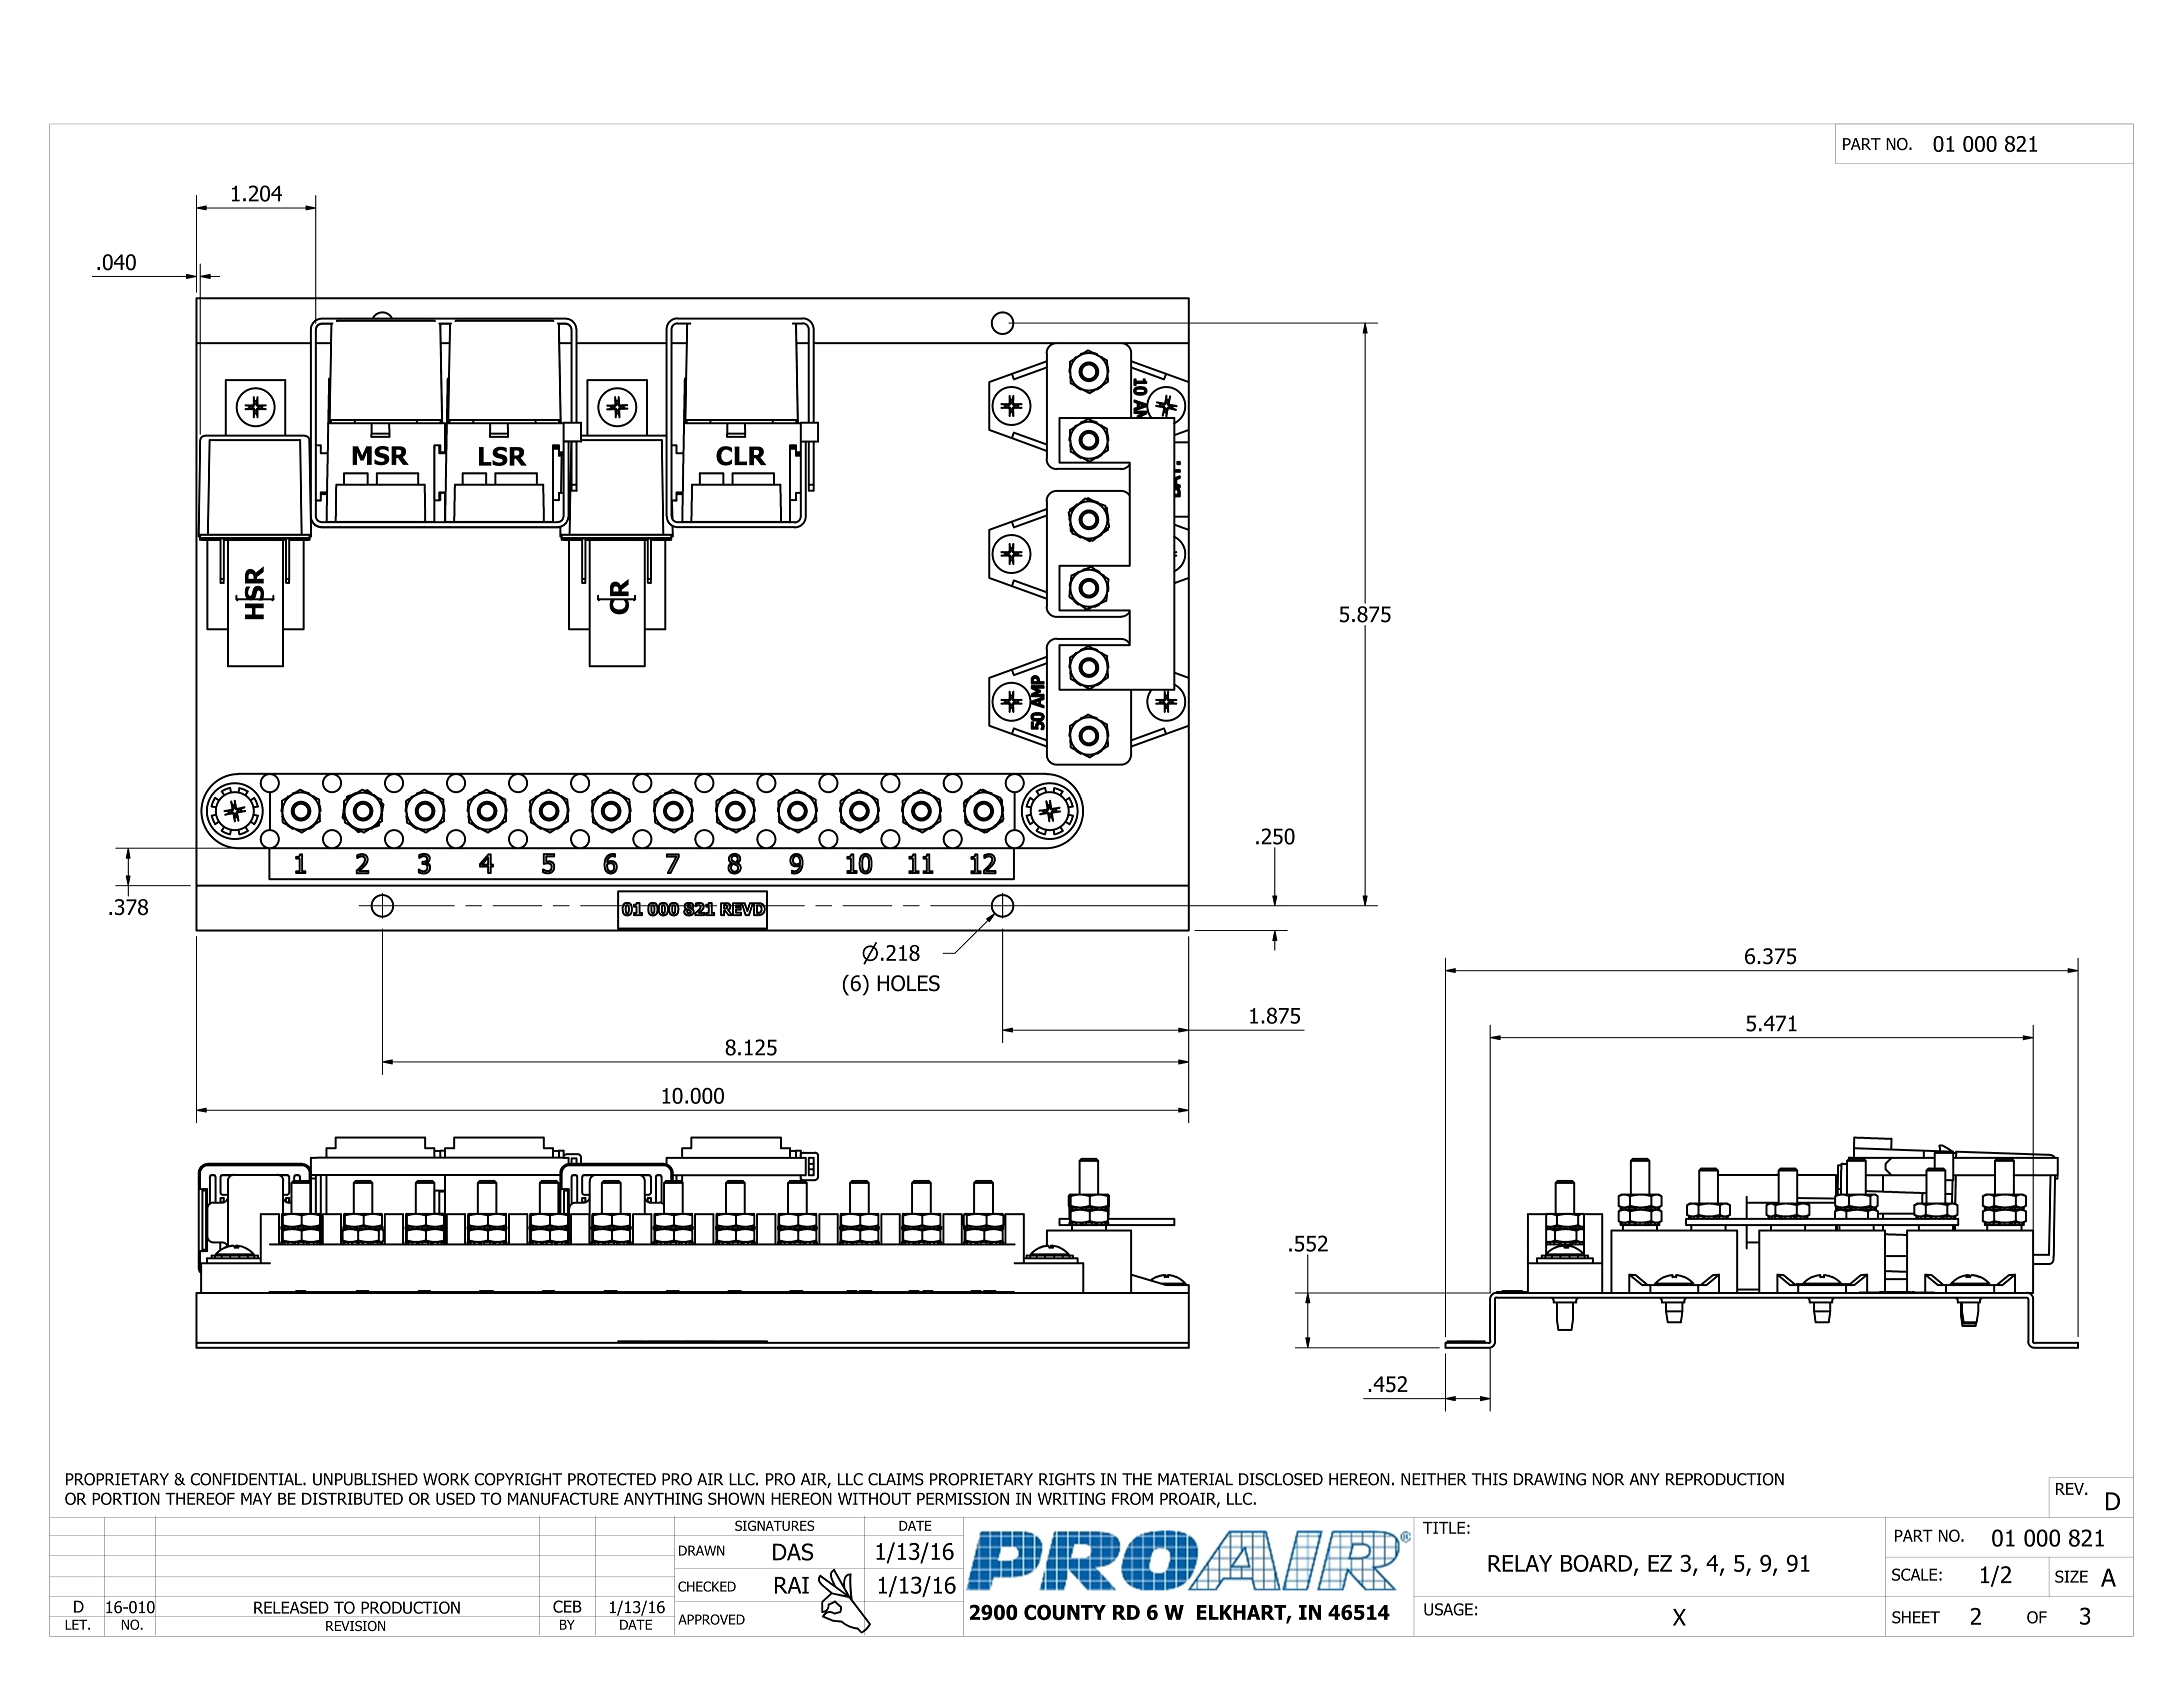  What do you see at coordinates (1916, 1617) in the screenshot?
I see `SHEET` at bounding box center [1916, 1617].
